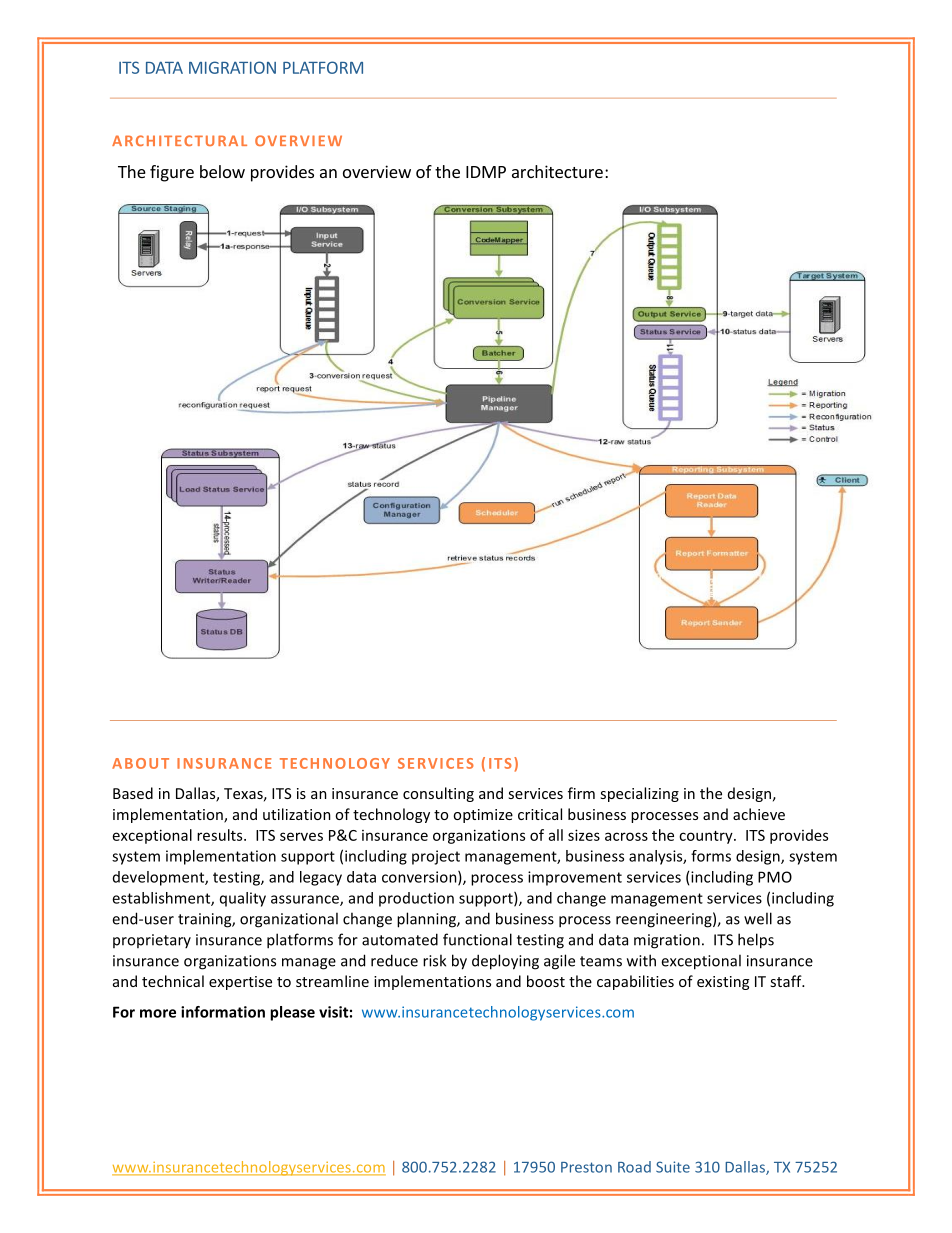  I want to click on helps, so click(756, 941).
